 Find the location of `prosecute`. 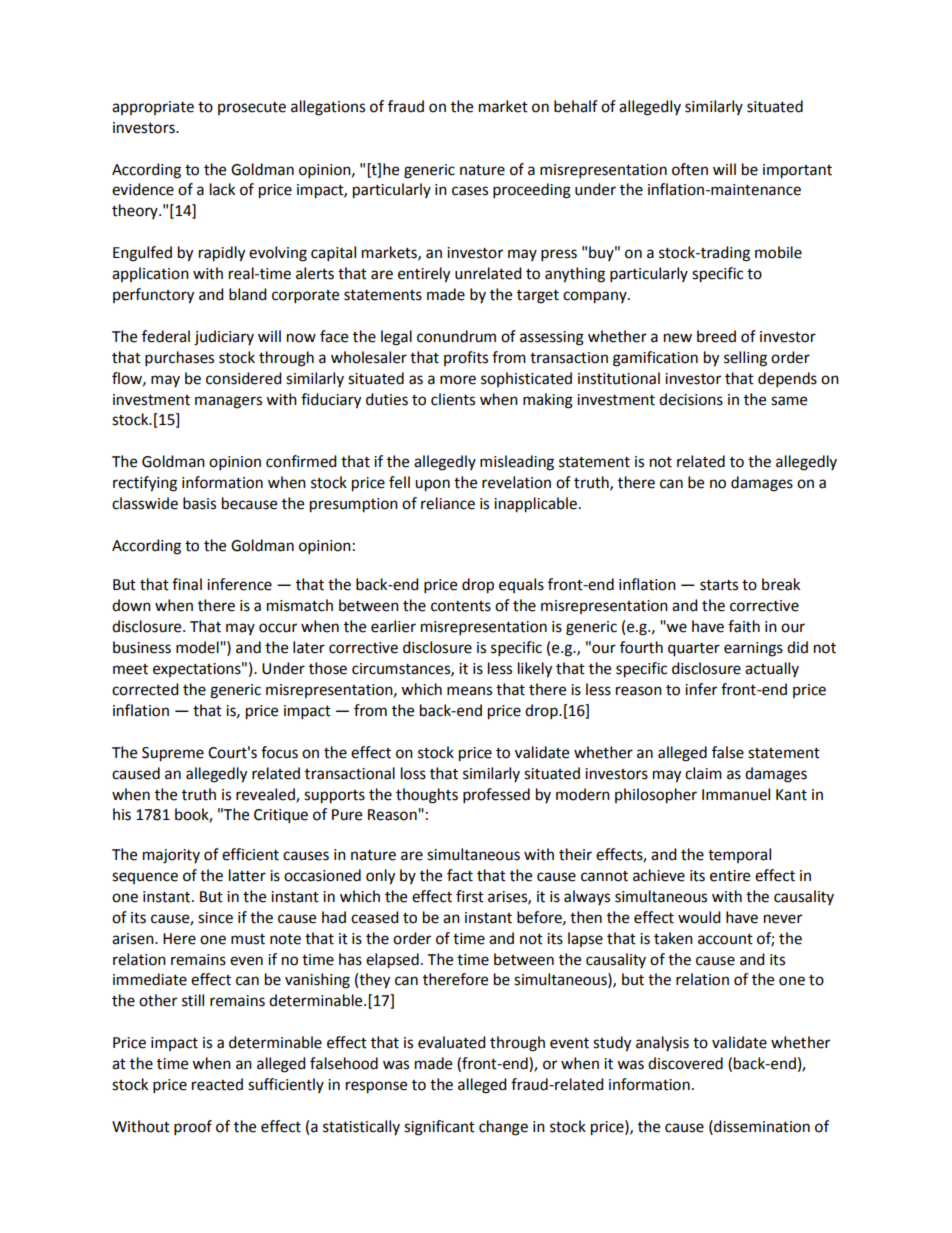

prosecute is located at coordinates (252, 108).
